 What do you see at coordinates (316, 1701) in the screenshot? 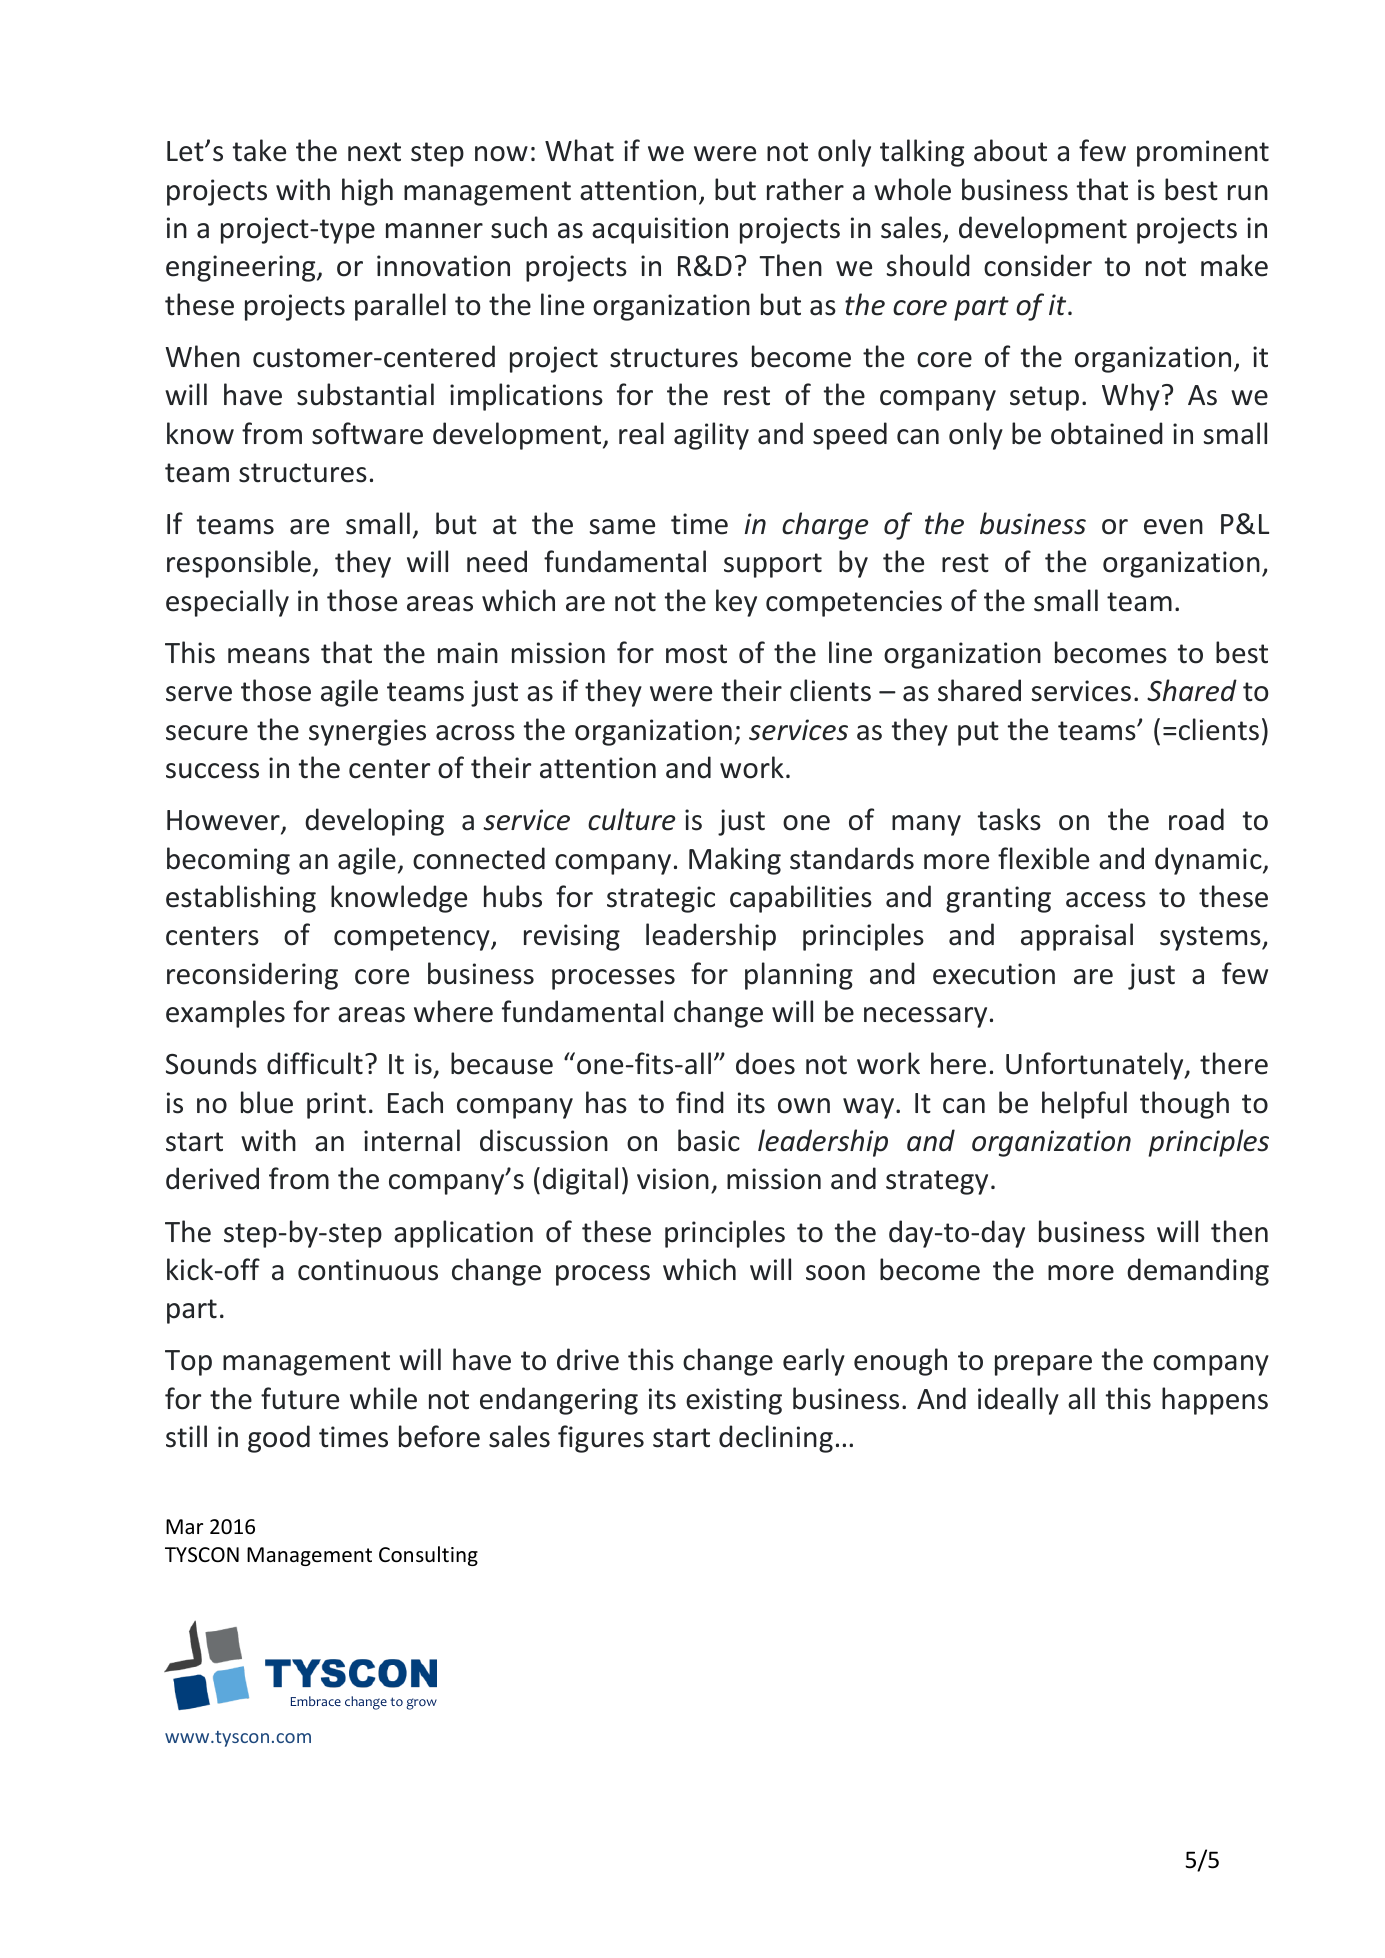
I see `Embrace` at bounding box center [316, 1701].
